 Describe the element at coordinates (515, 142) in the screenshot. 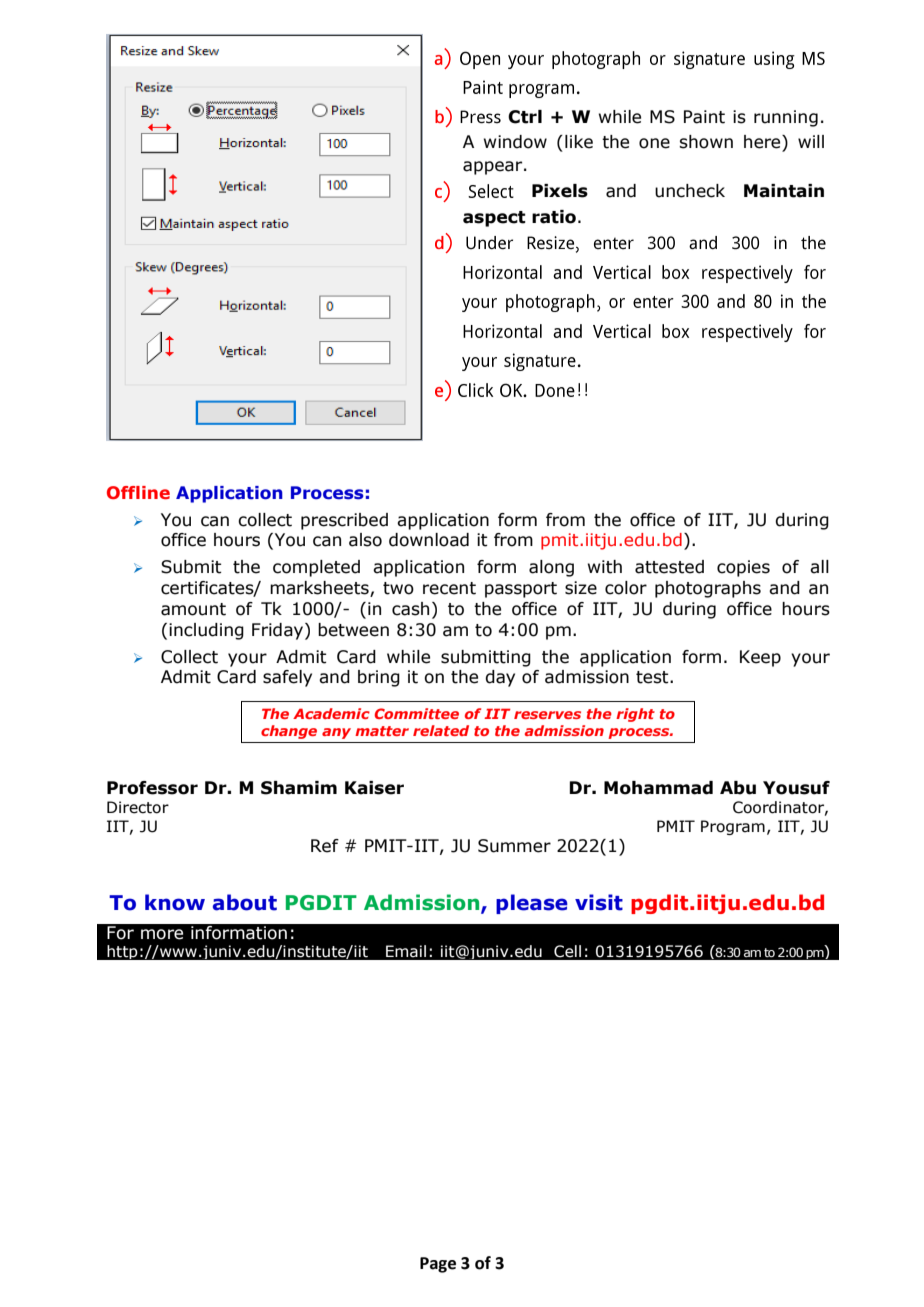

I see `window` at that location.
